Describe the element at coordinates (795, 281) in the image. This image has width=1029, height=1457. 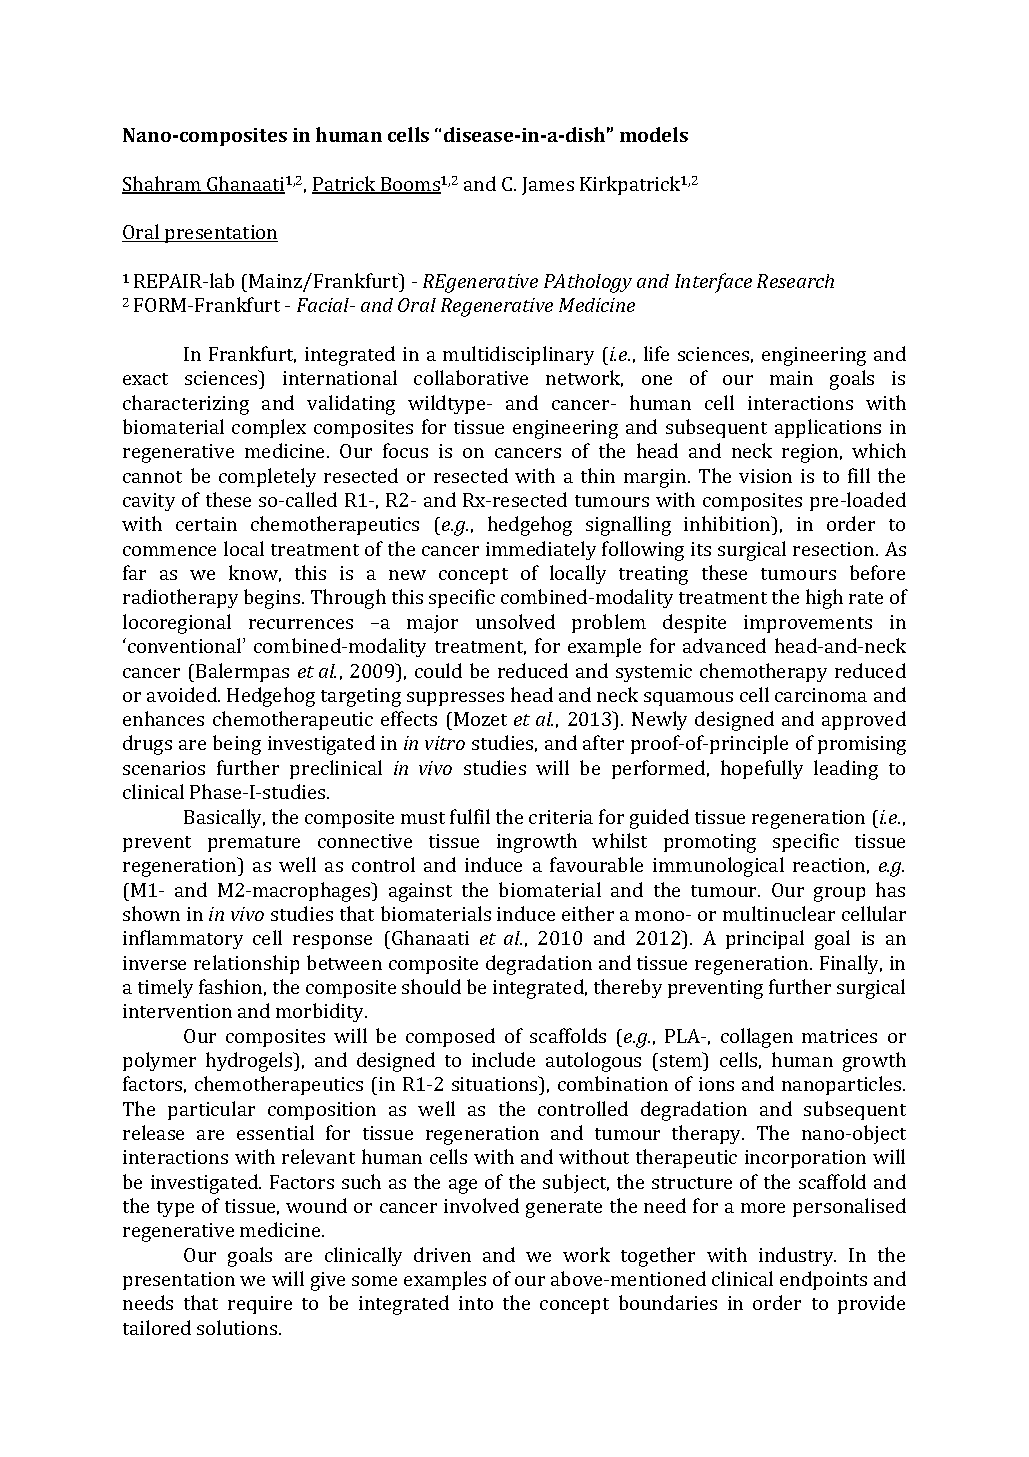
I see `Research` at that location.
